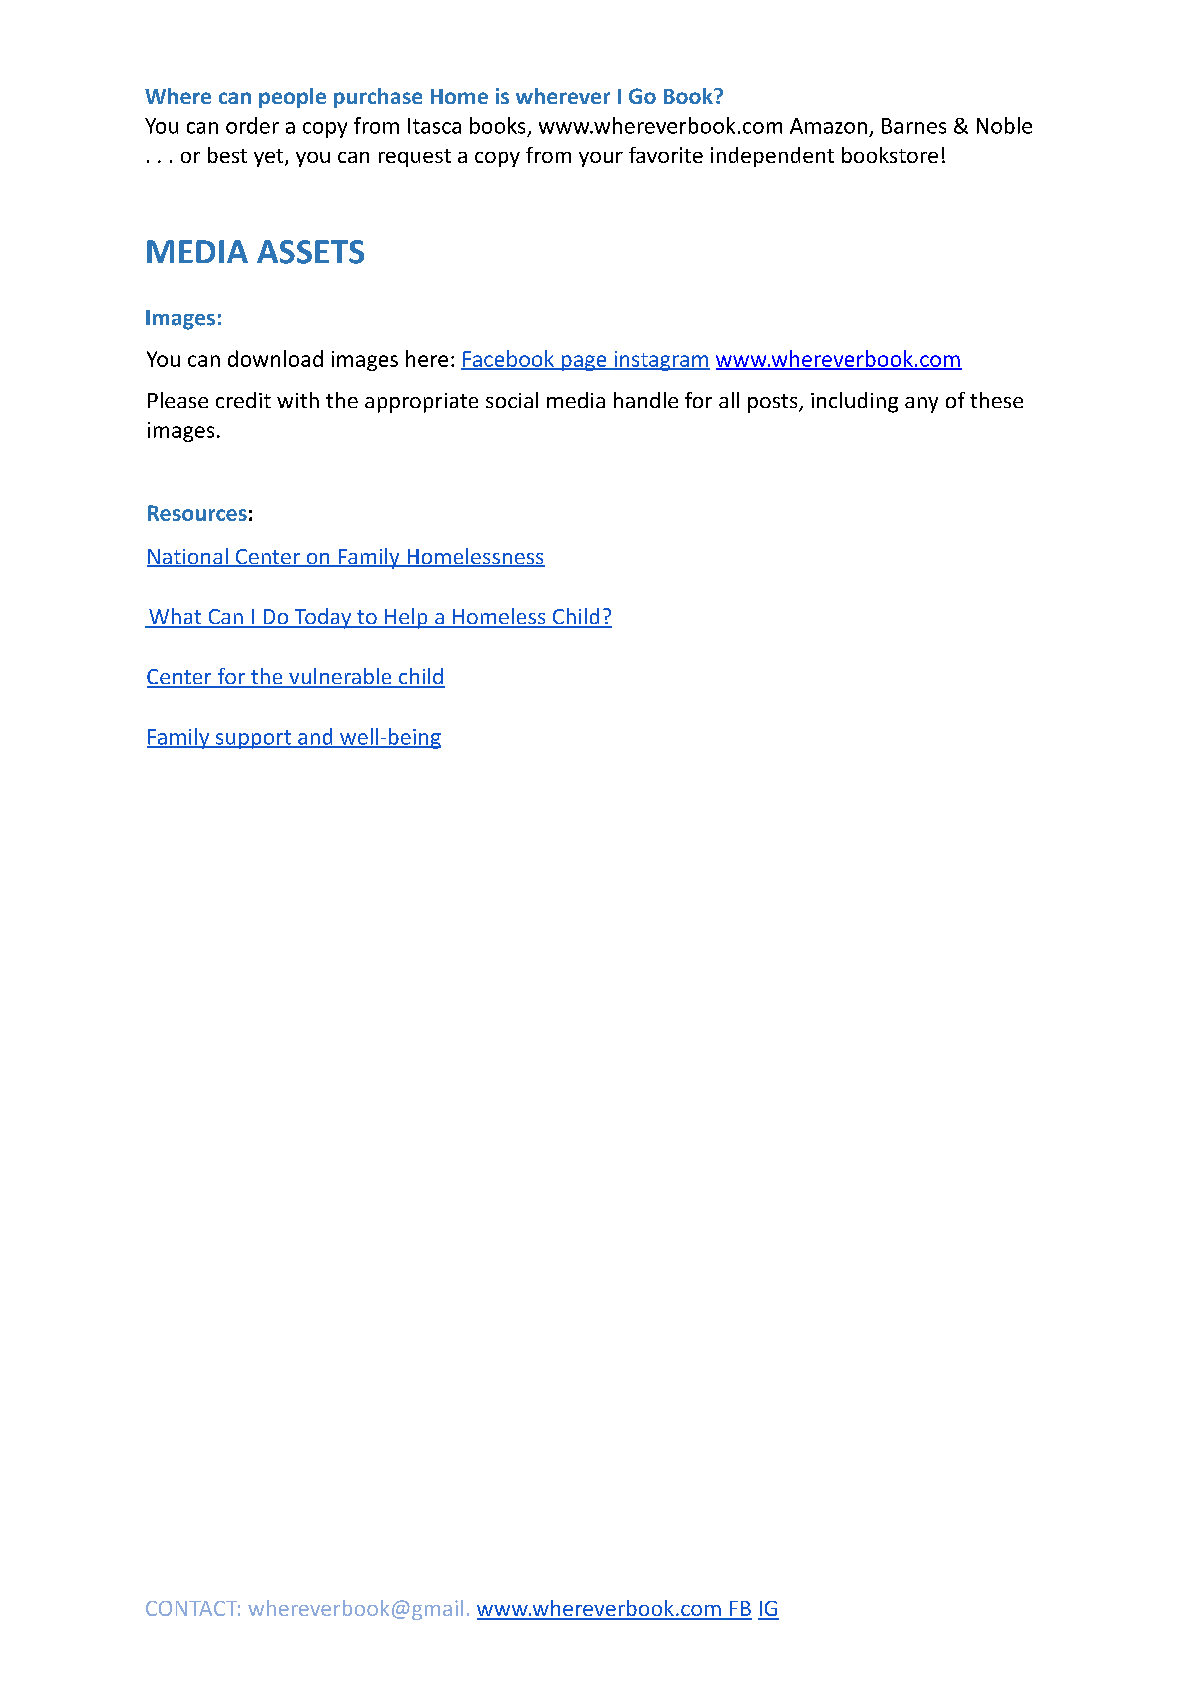  I want to click on any, so click(921, 405).
